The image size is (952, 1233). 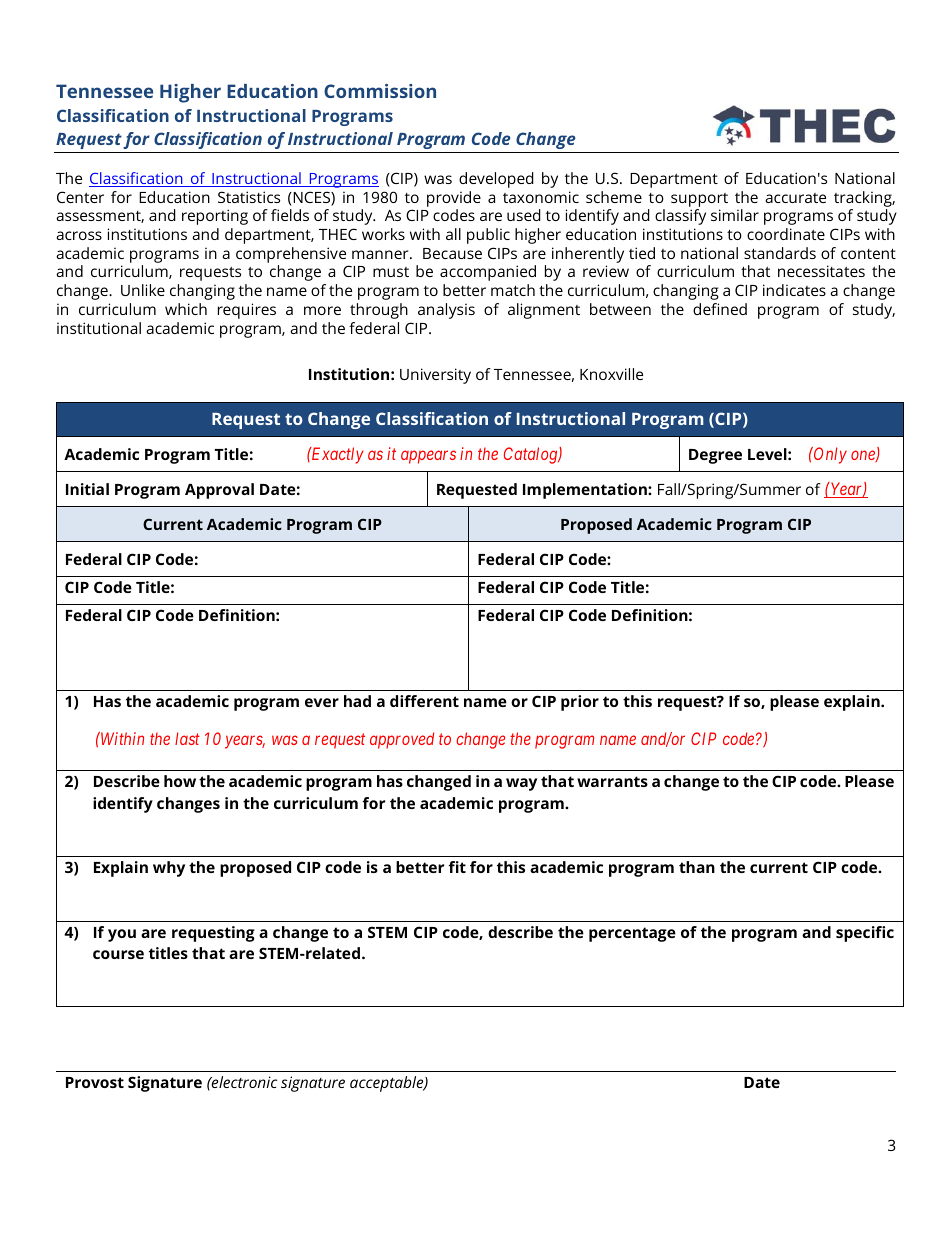 What do you see at coordinates (249, 197) in the screenshot?
I see `Statistics` at bounding box center [249, 197].
